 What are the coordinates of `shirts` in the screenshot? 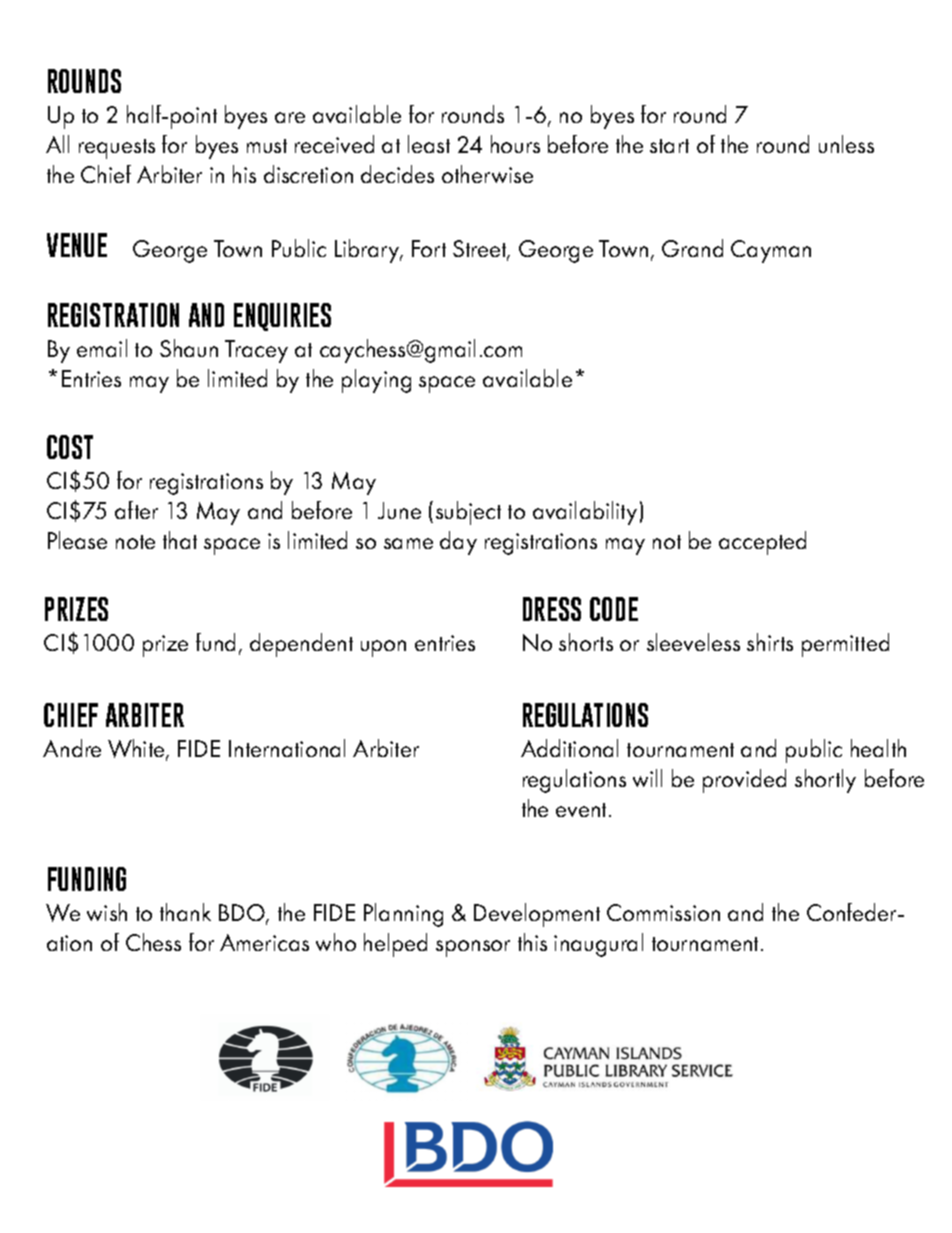 It's located at (770, 642).
